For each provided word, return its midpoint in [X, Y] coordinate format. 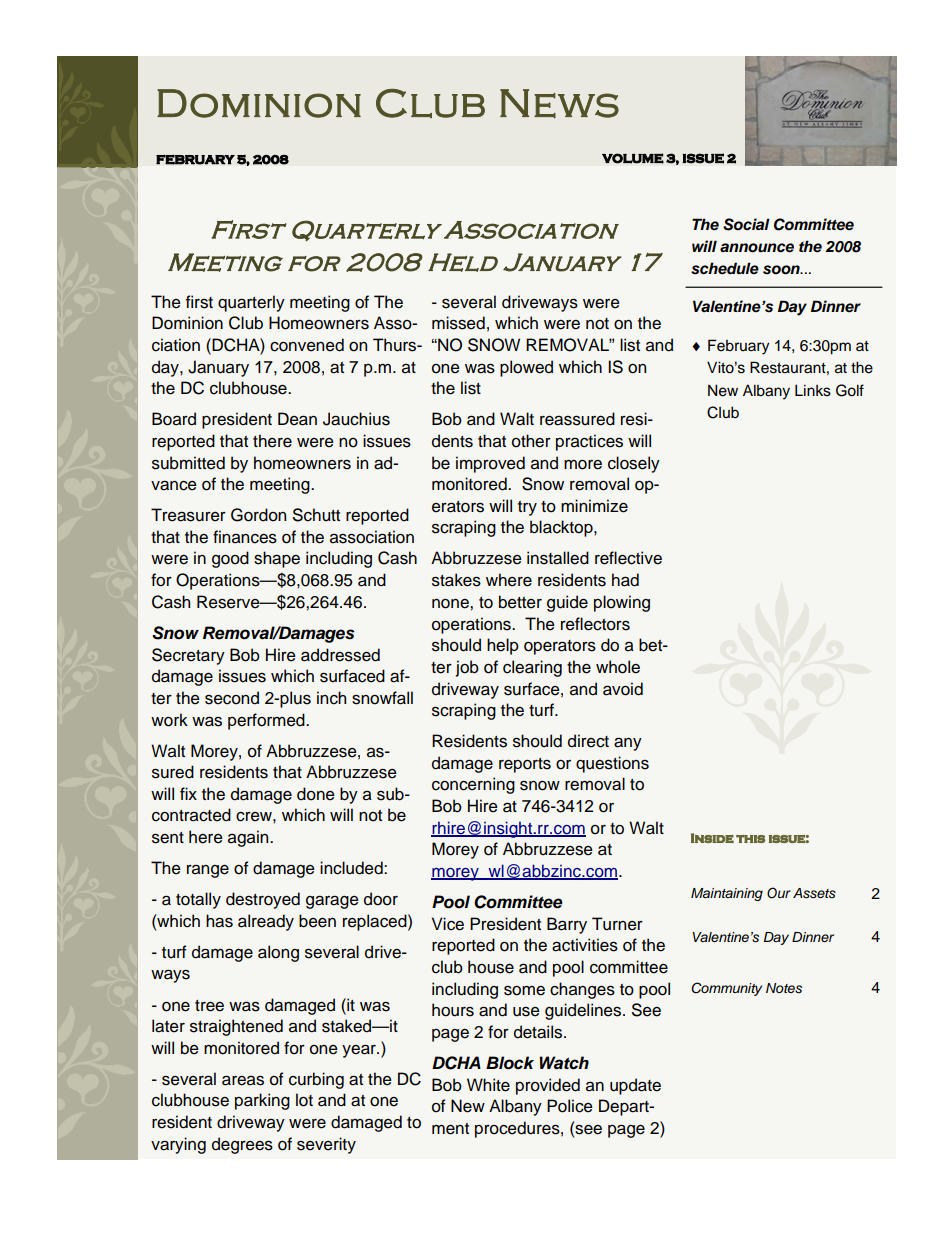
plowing [622, 603]
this [750, 839]
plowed [526, 368]
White [488, 1085]
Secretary [188, 656]
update [635, 1086]
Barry [567, 925]
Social [746, 224]
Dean [297, 419]
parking [262, 1101]
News [559, 104]
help [503, 646]
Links [813, 390]
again [249, 838]
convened [307, 345]
